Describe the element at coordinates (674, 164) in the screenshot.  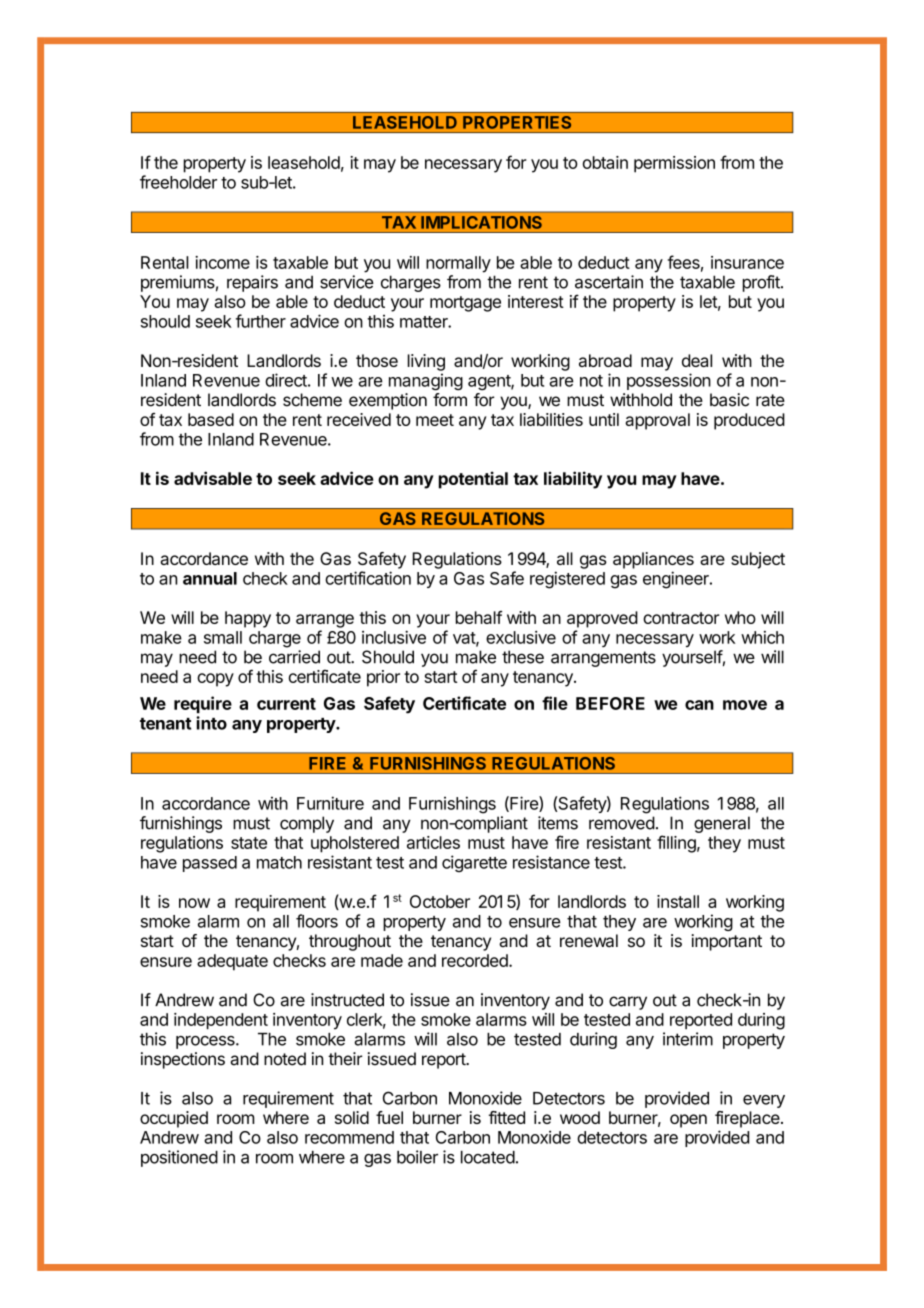
I see `permission` at that location.
